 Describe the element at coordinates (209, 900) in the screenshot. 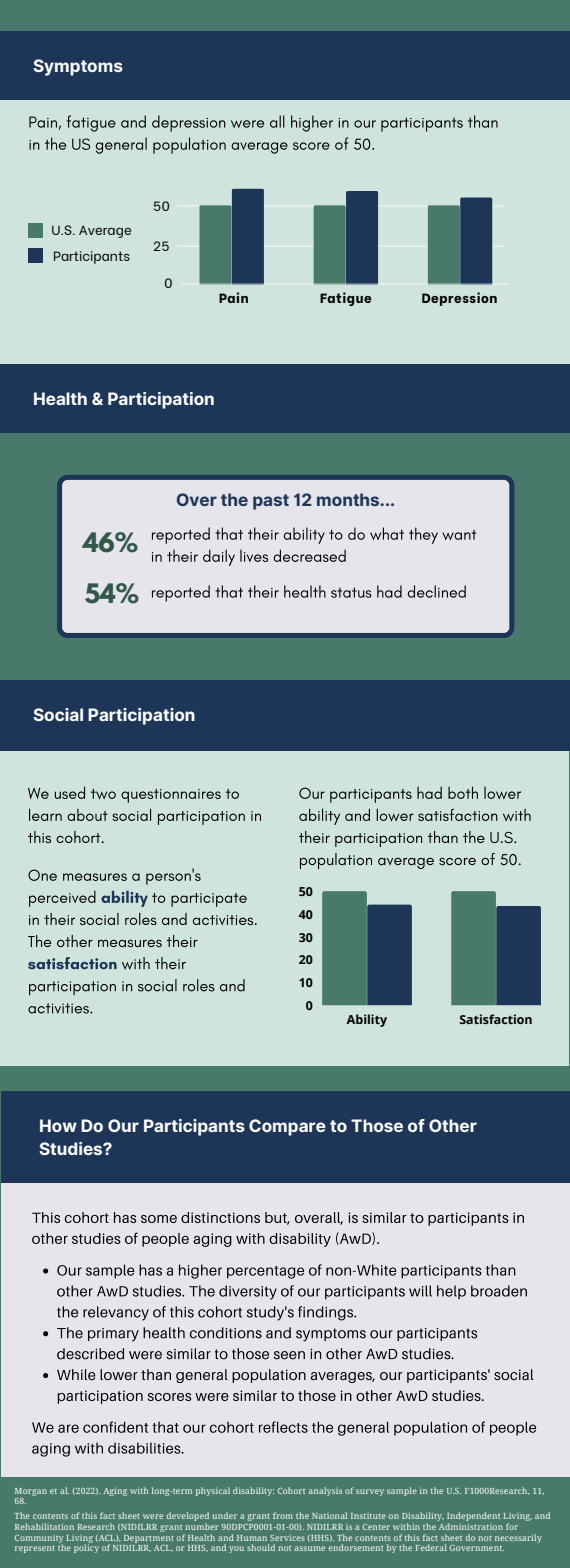

I see `participate` at that location.
